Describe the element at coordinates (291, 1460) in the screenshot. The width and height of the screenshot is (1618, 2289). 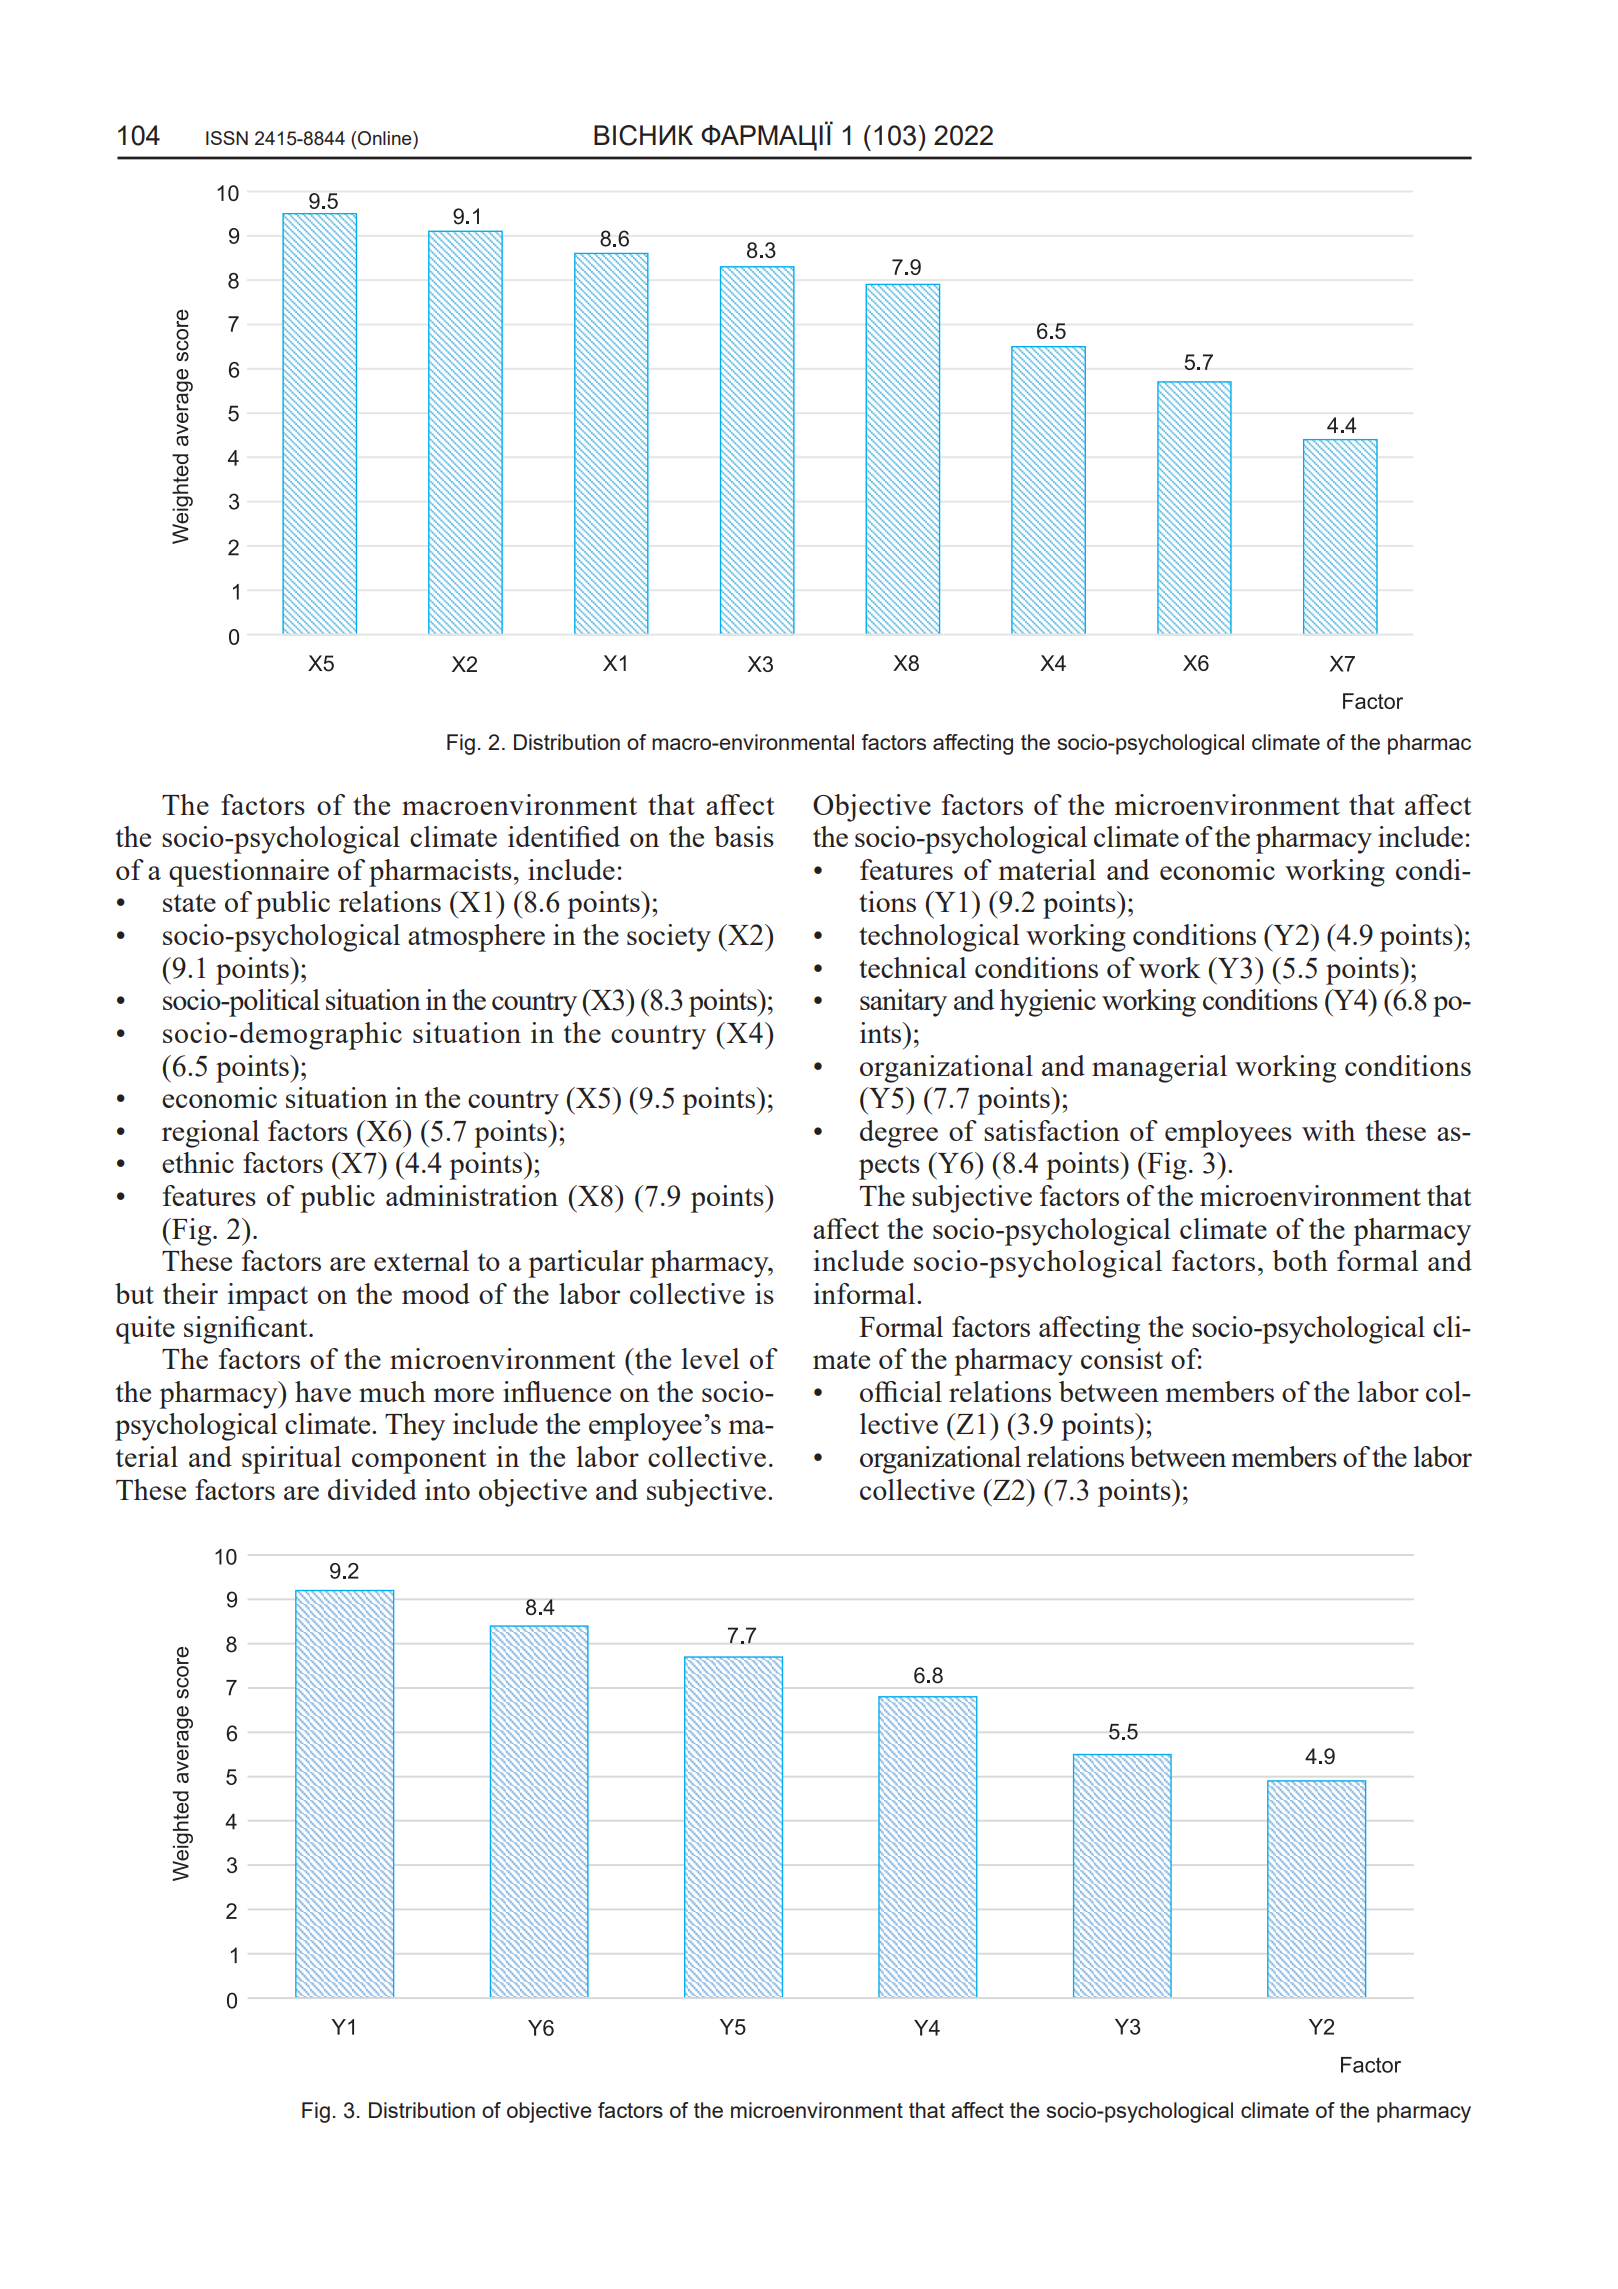
I see `spiritual` at that location.
